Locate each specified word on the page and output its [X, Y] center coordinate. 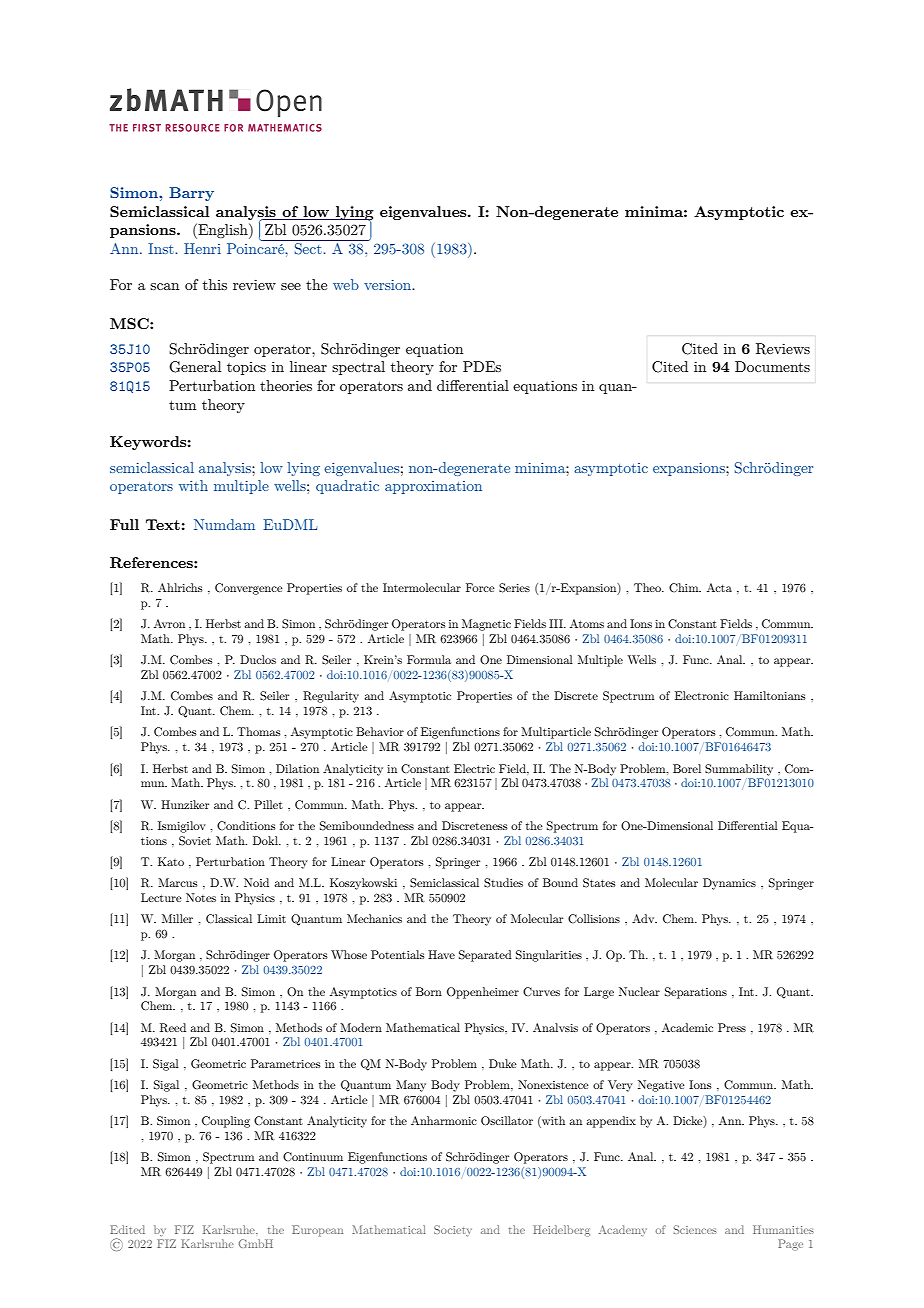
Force [480, 587]
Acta [719, 587]
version [389, 285]
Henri [202, 248]
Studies [503, 883]
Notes [201, 897]
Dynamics [729, 884]
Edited [127, 1229]
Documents [772, 366]
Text [163, 524]
